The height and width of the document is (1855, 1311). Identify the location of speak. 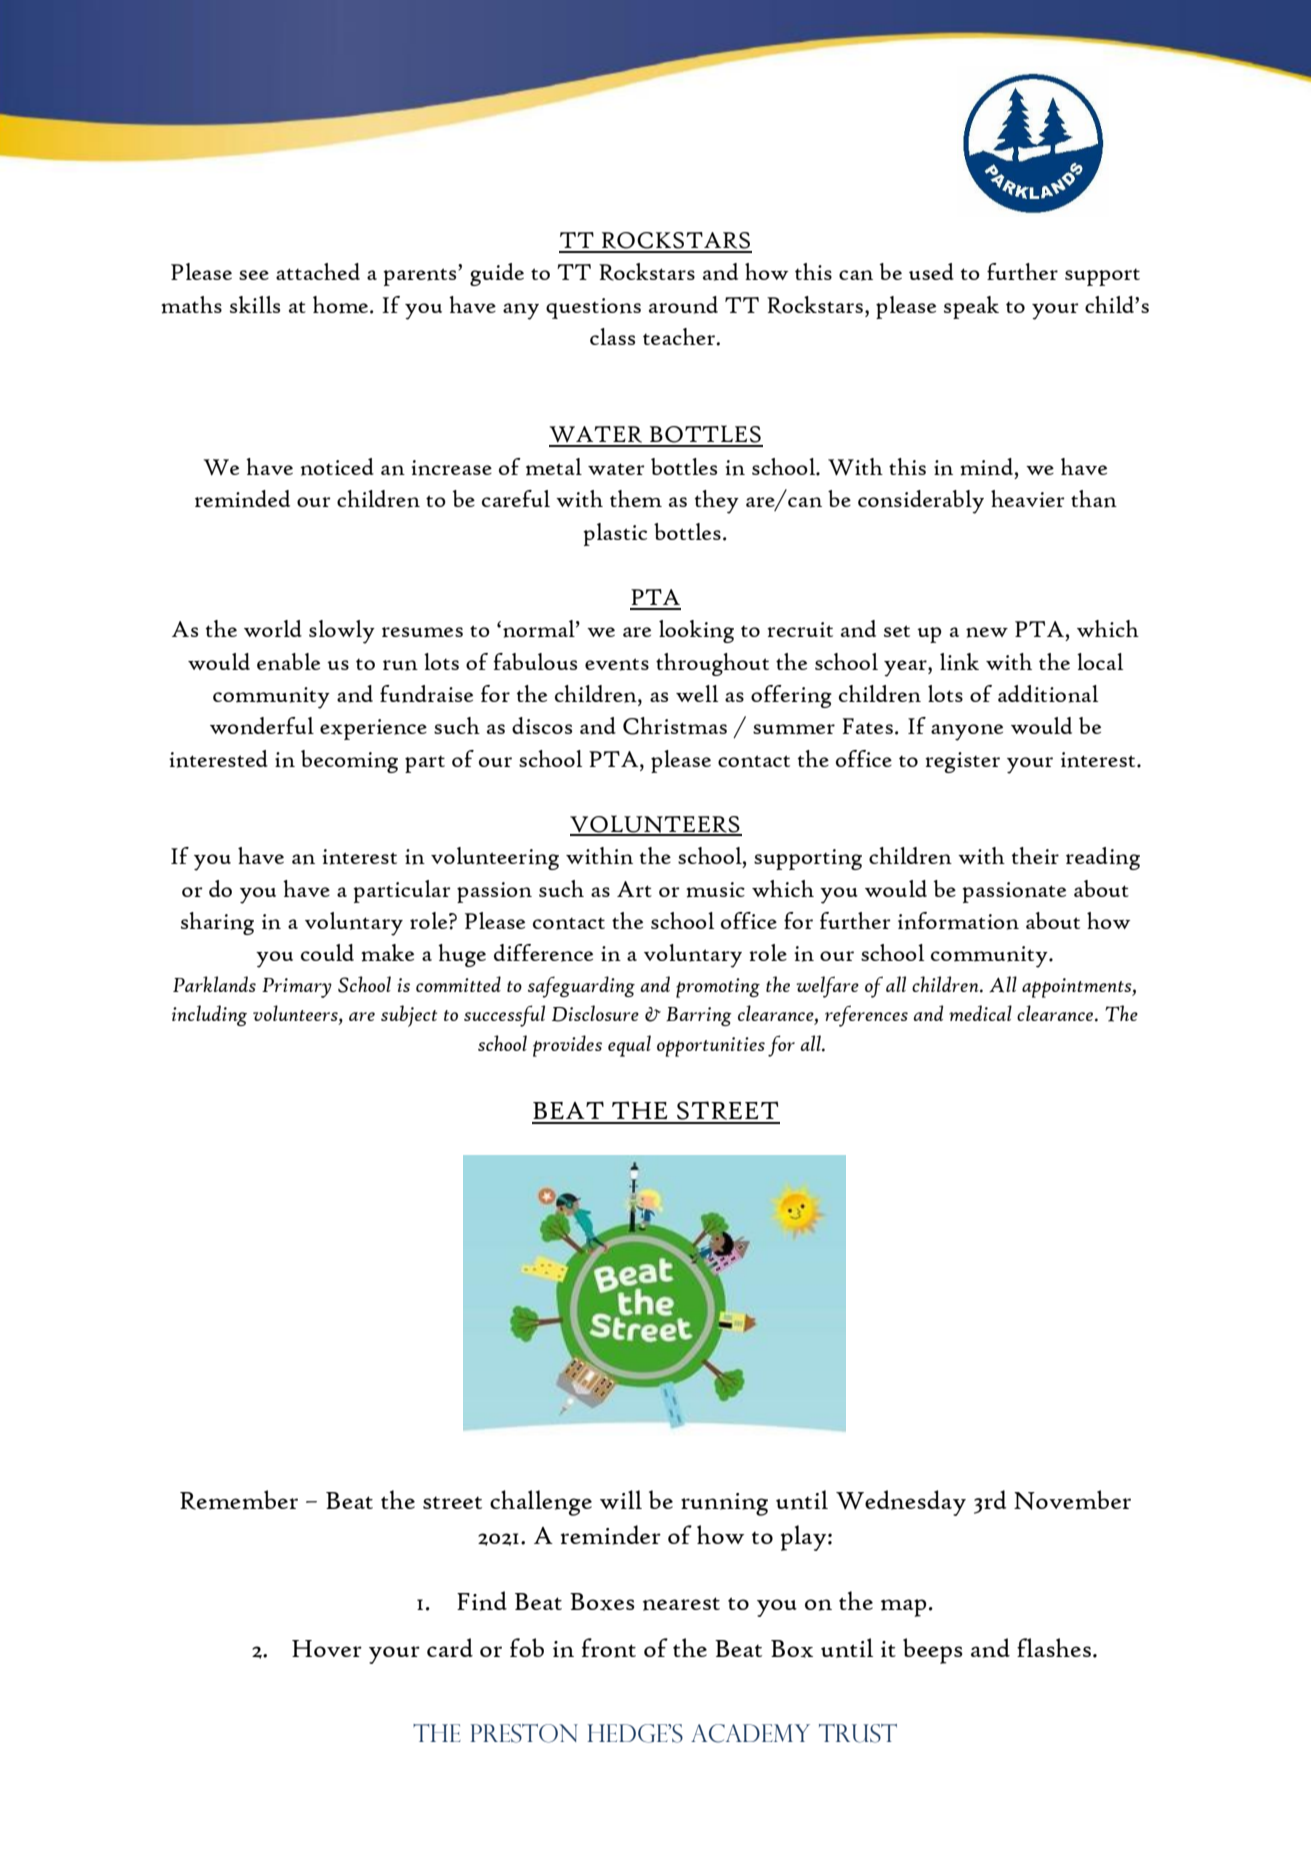
(971, 307).
